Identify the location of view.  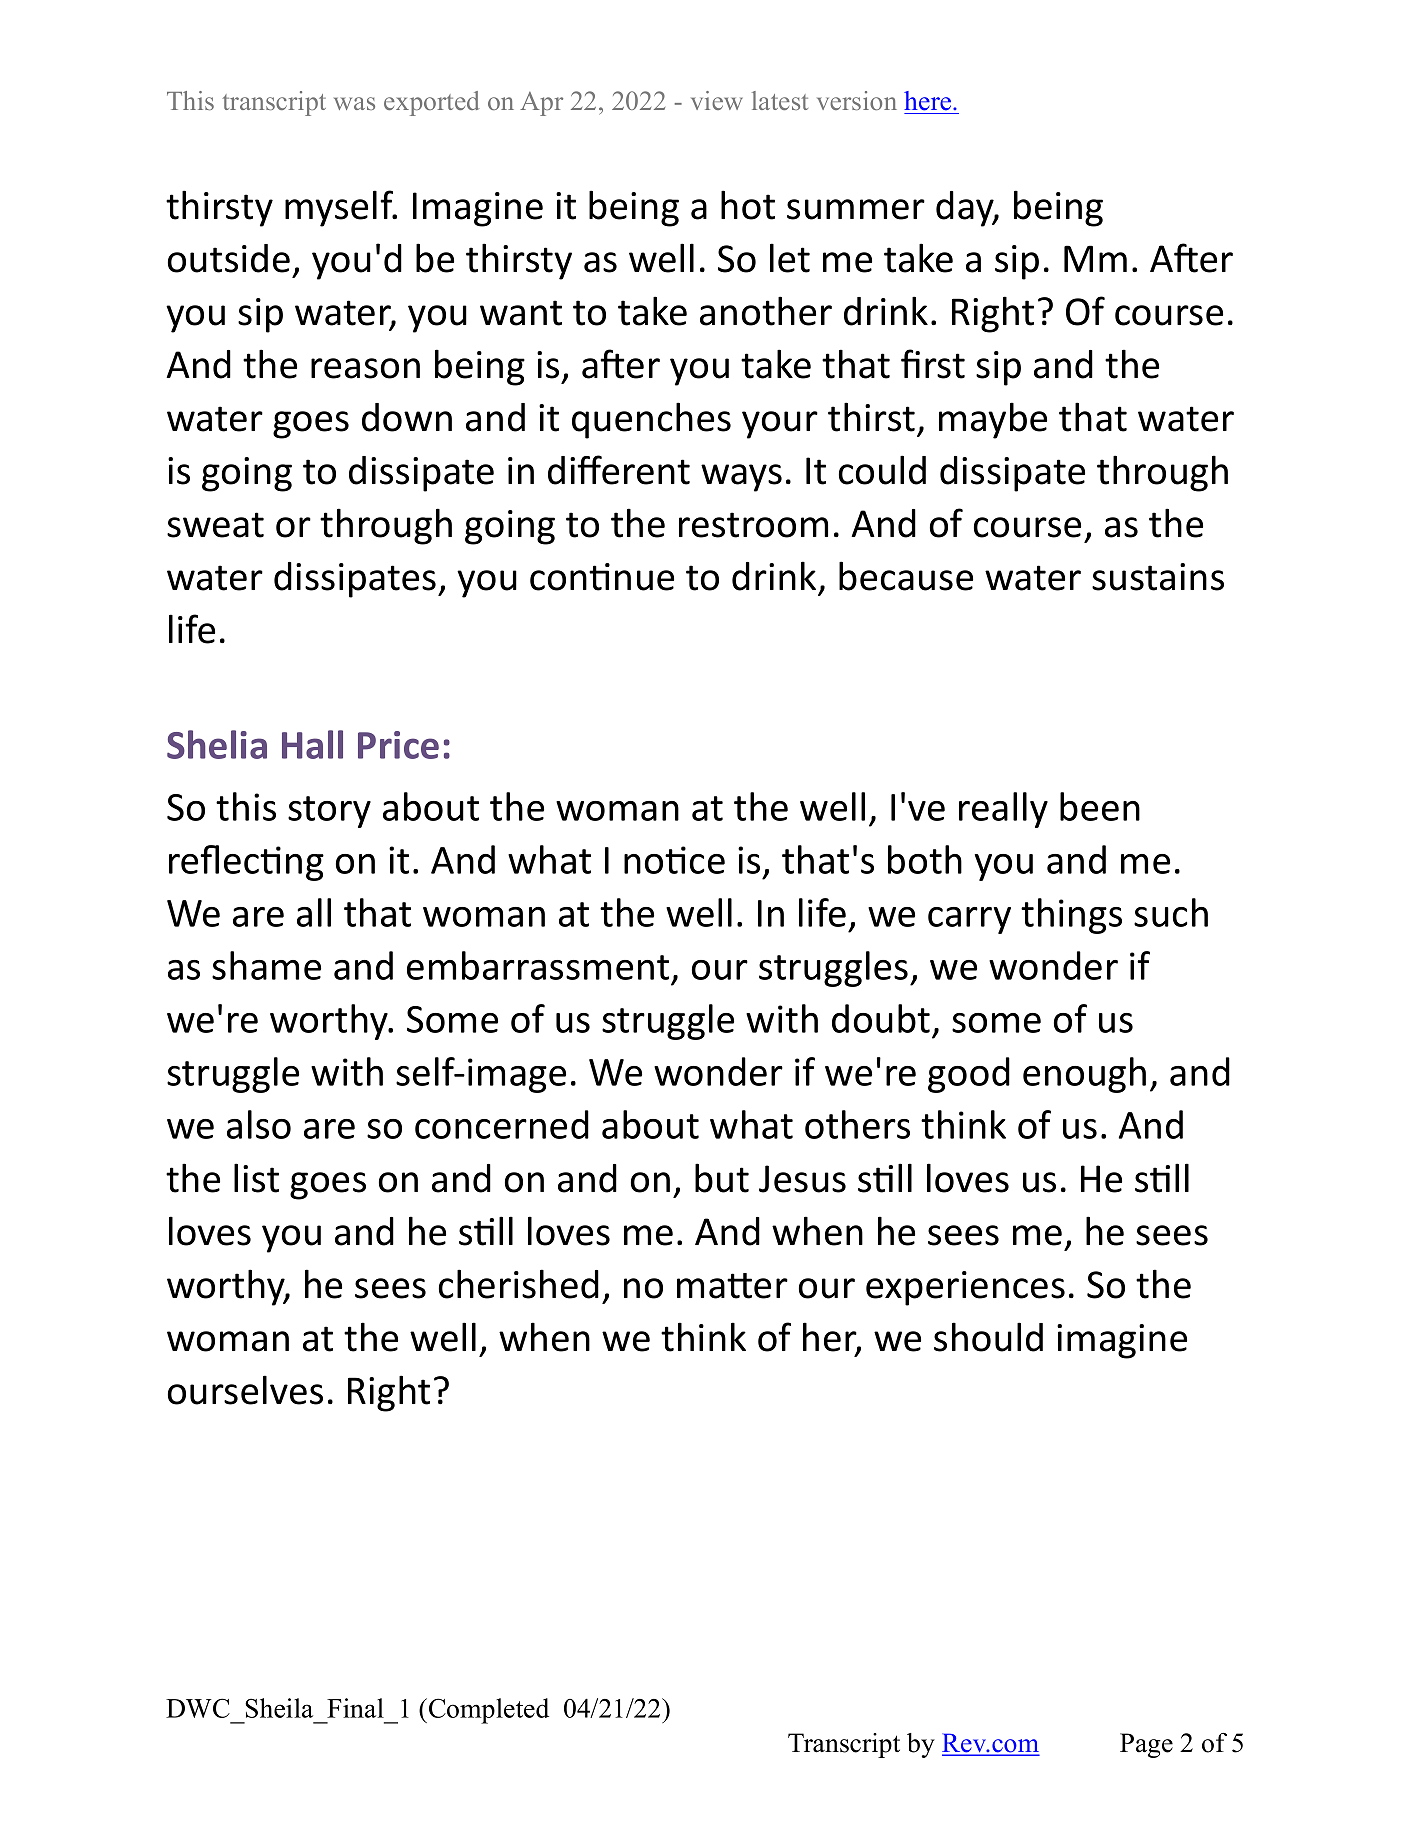
(717, 100).
